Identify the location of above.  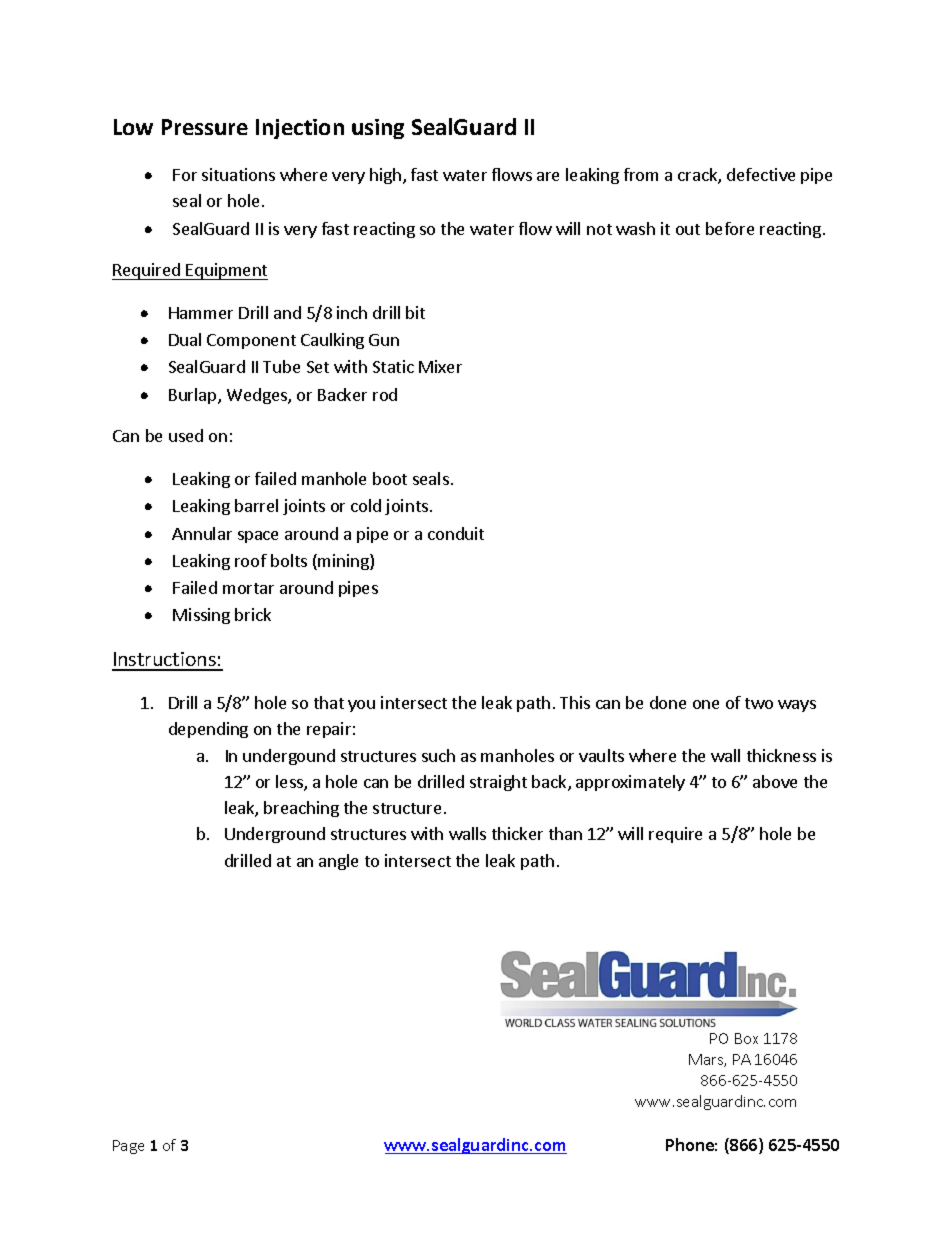
(775, 781).
